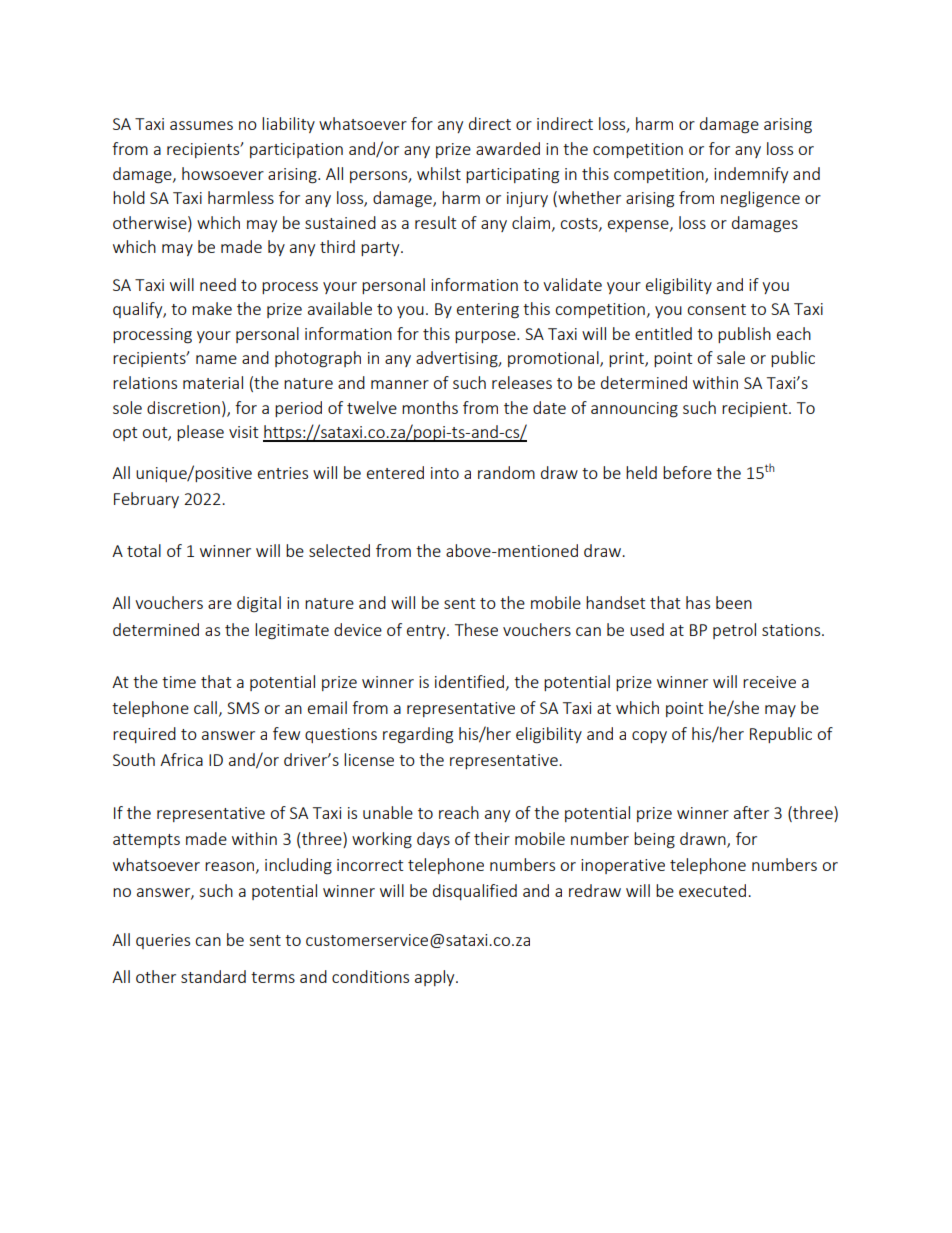 This screenshot has width=952, height=1233. Describe the element at coordinates (751, 812) in the screenshot. I see `after` at that location.
